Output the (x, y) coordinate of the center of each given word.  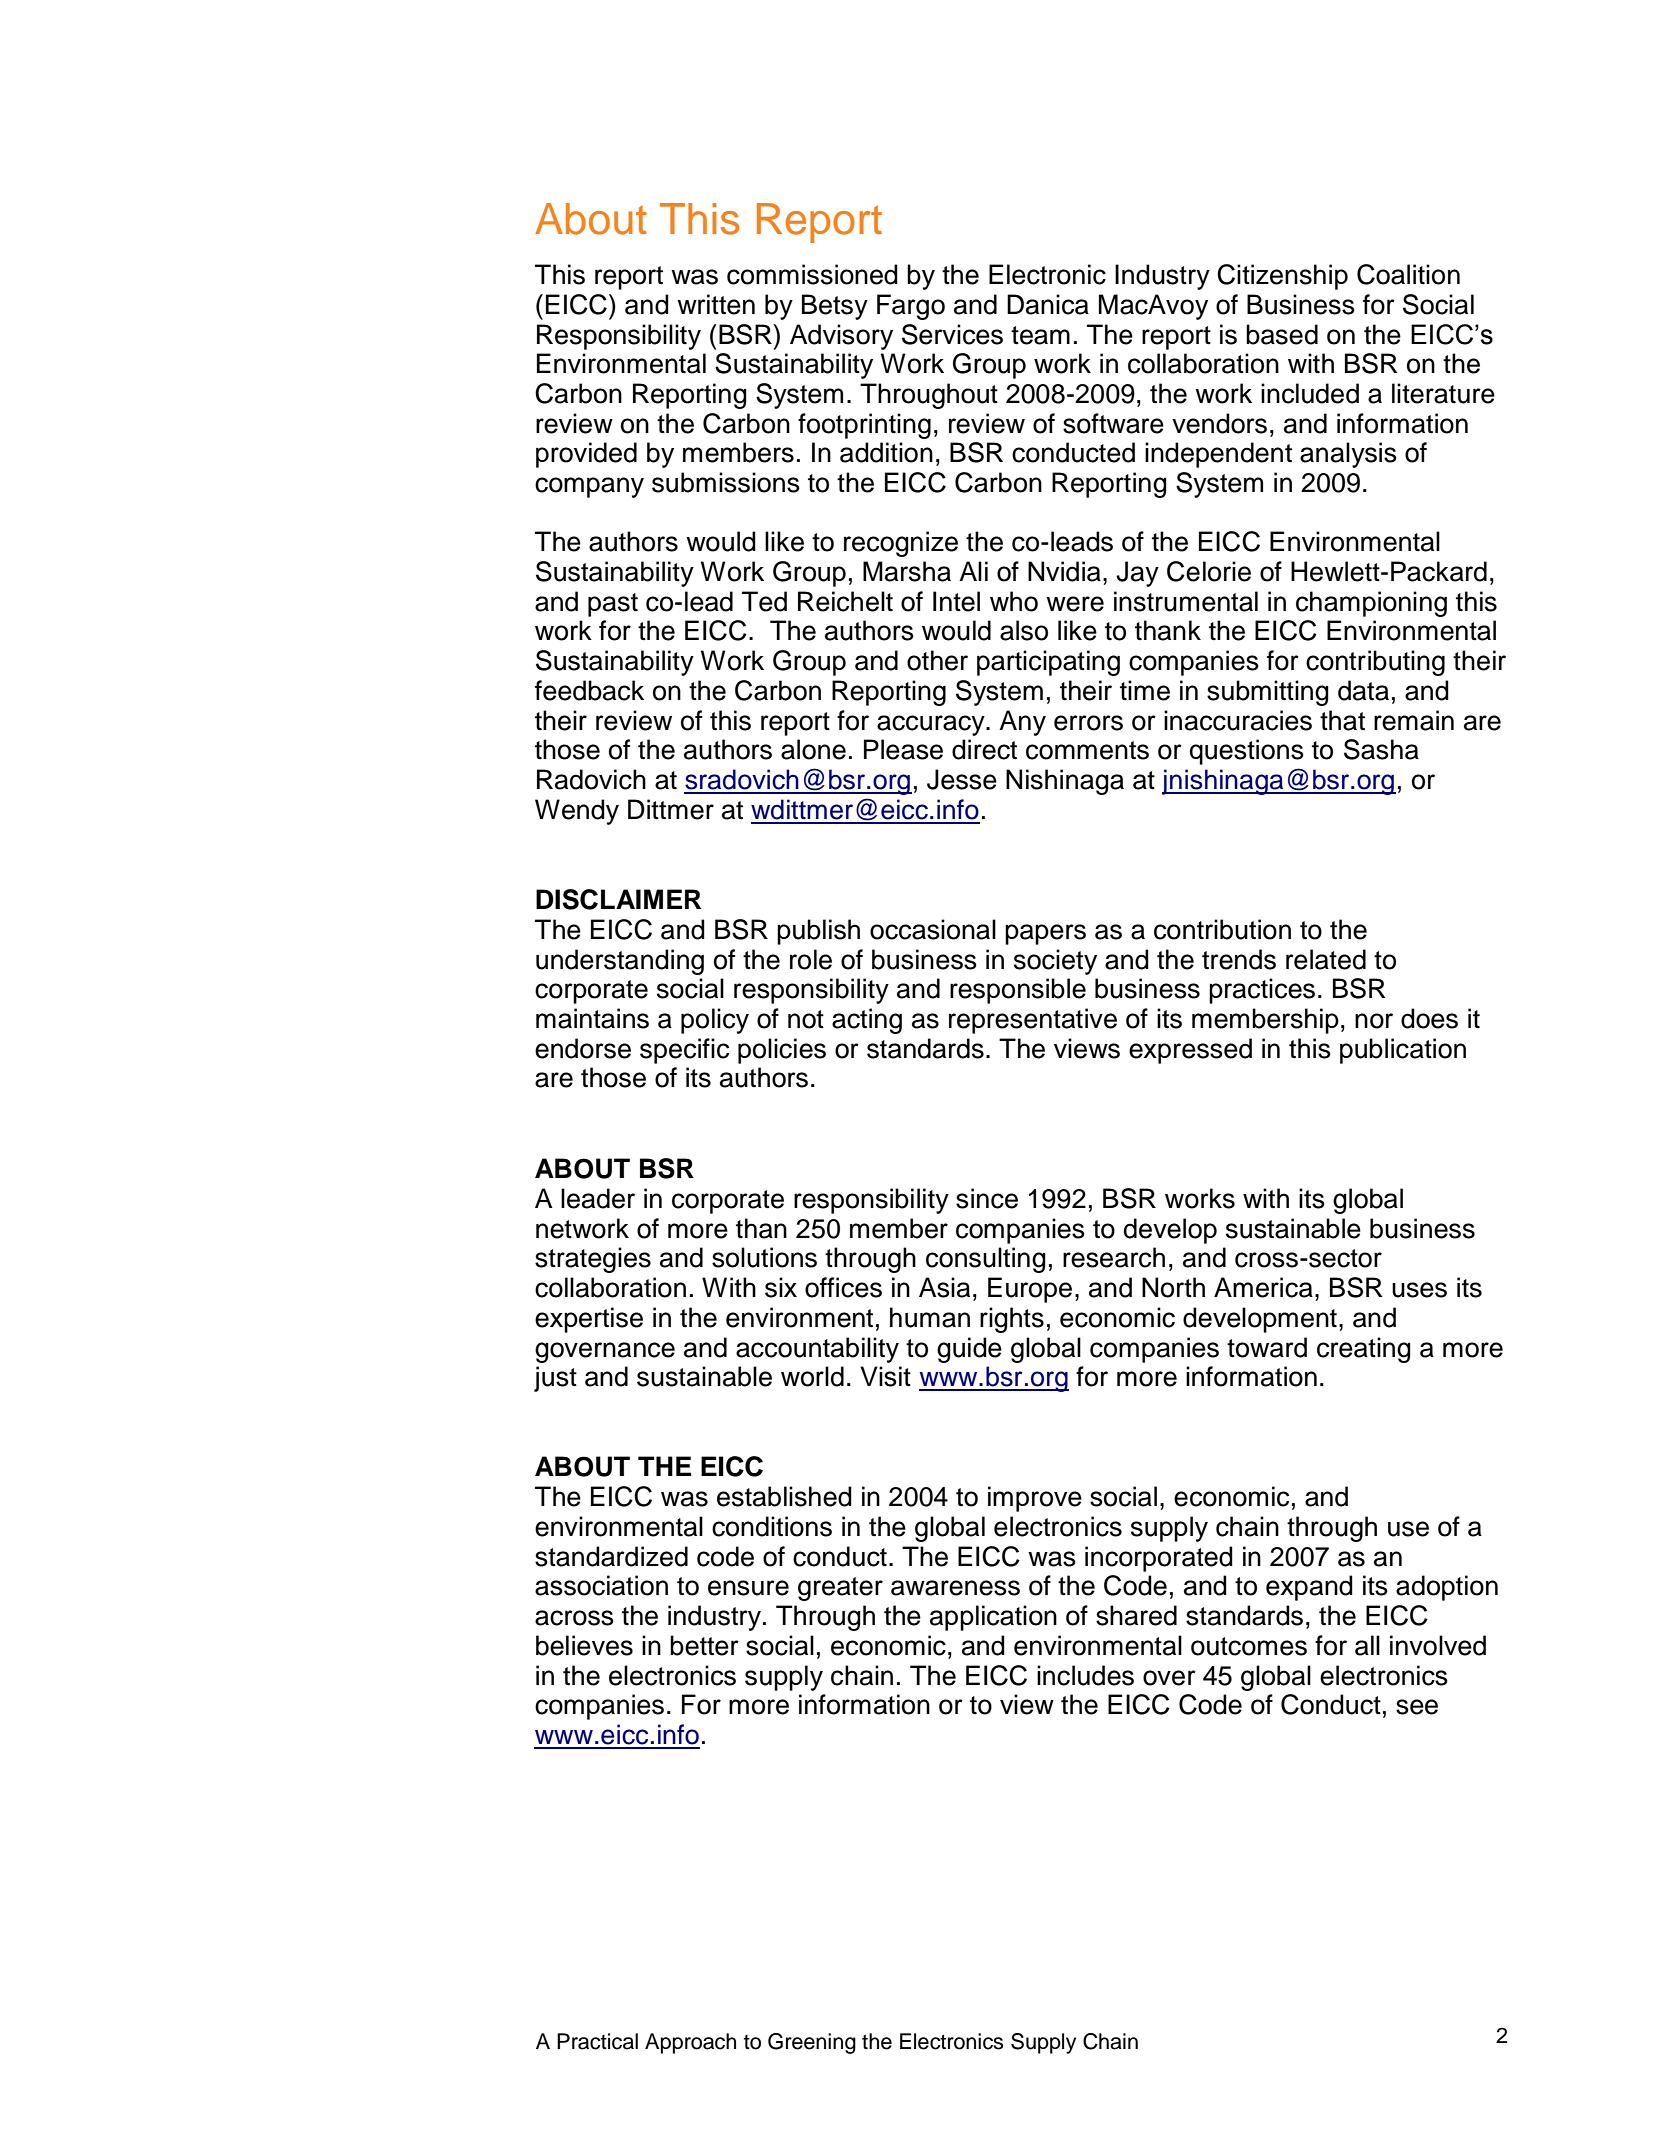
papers (1045, 934)
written (716, 304)
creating (1364, 1350)
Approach (690, 2043)
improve (1035, 1499)
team (1040, 335)
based (1282, 334)
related (1326, 959)
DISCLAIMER (618, 899)
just (555, 1379)
